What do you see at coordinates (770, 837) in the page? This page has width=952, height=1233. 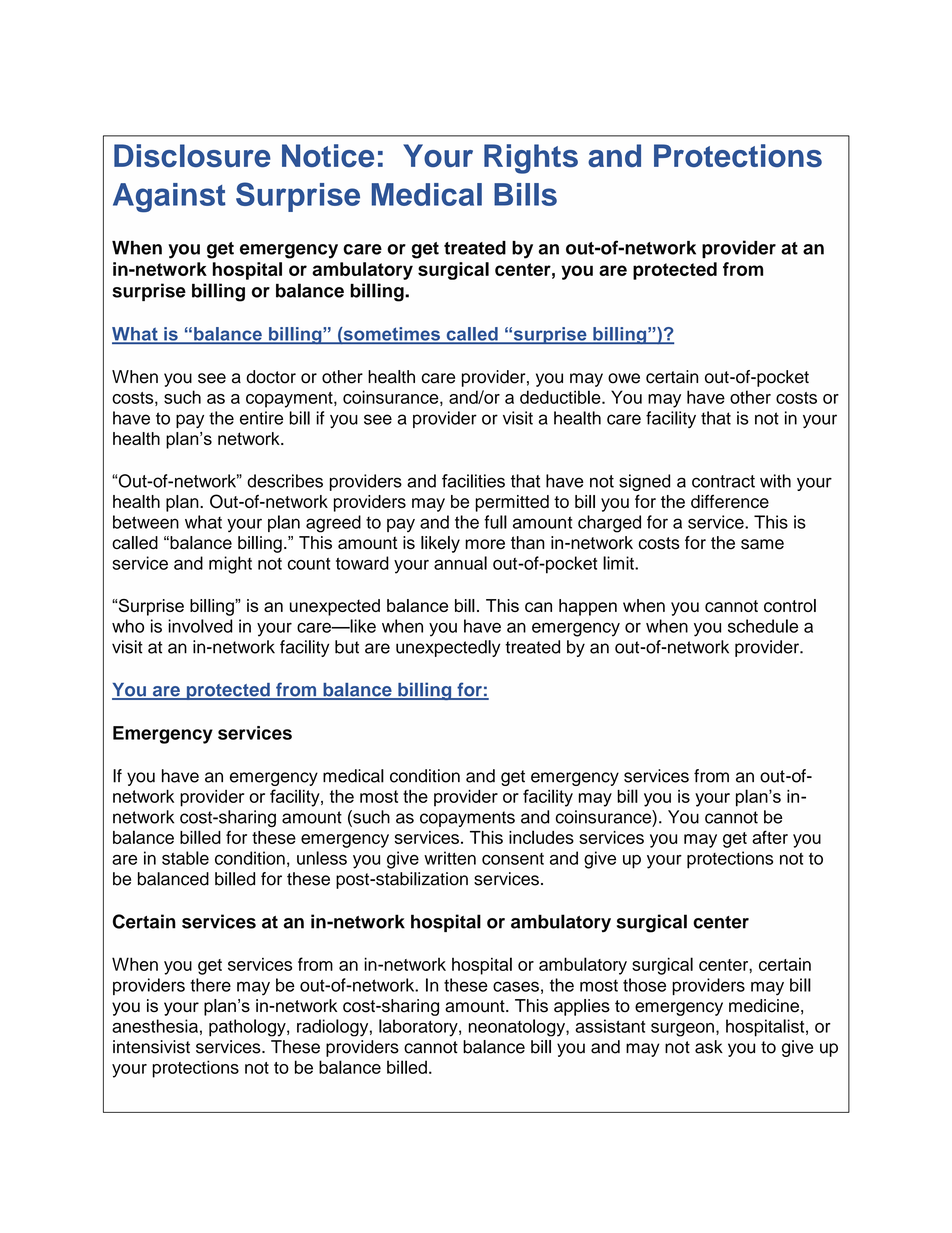 I see `after` at bounding box center [770, 837].
